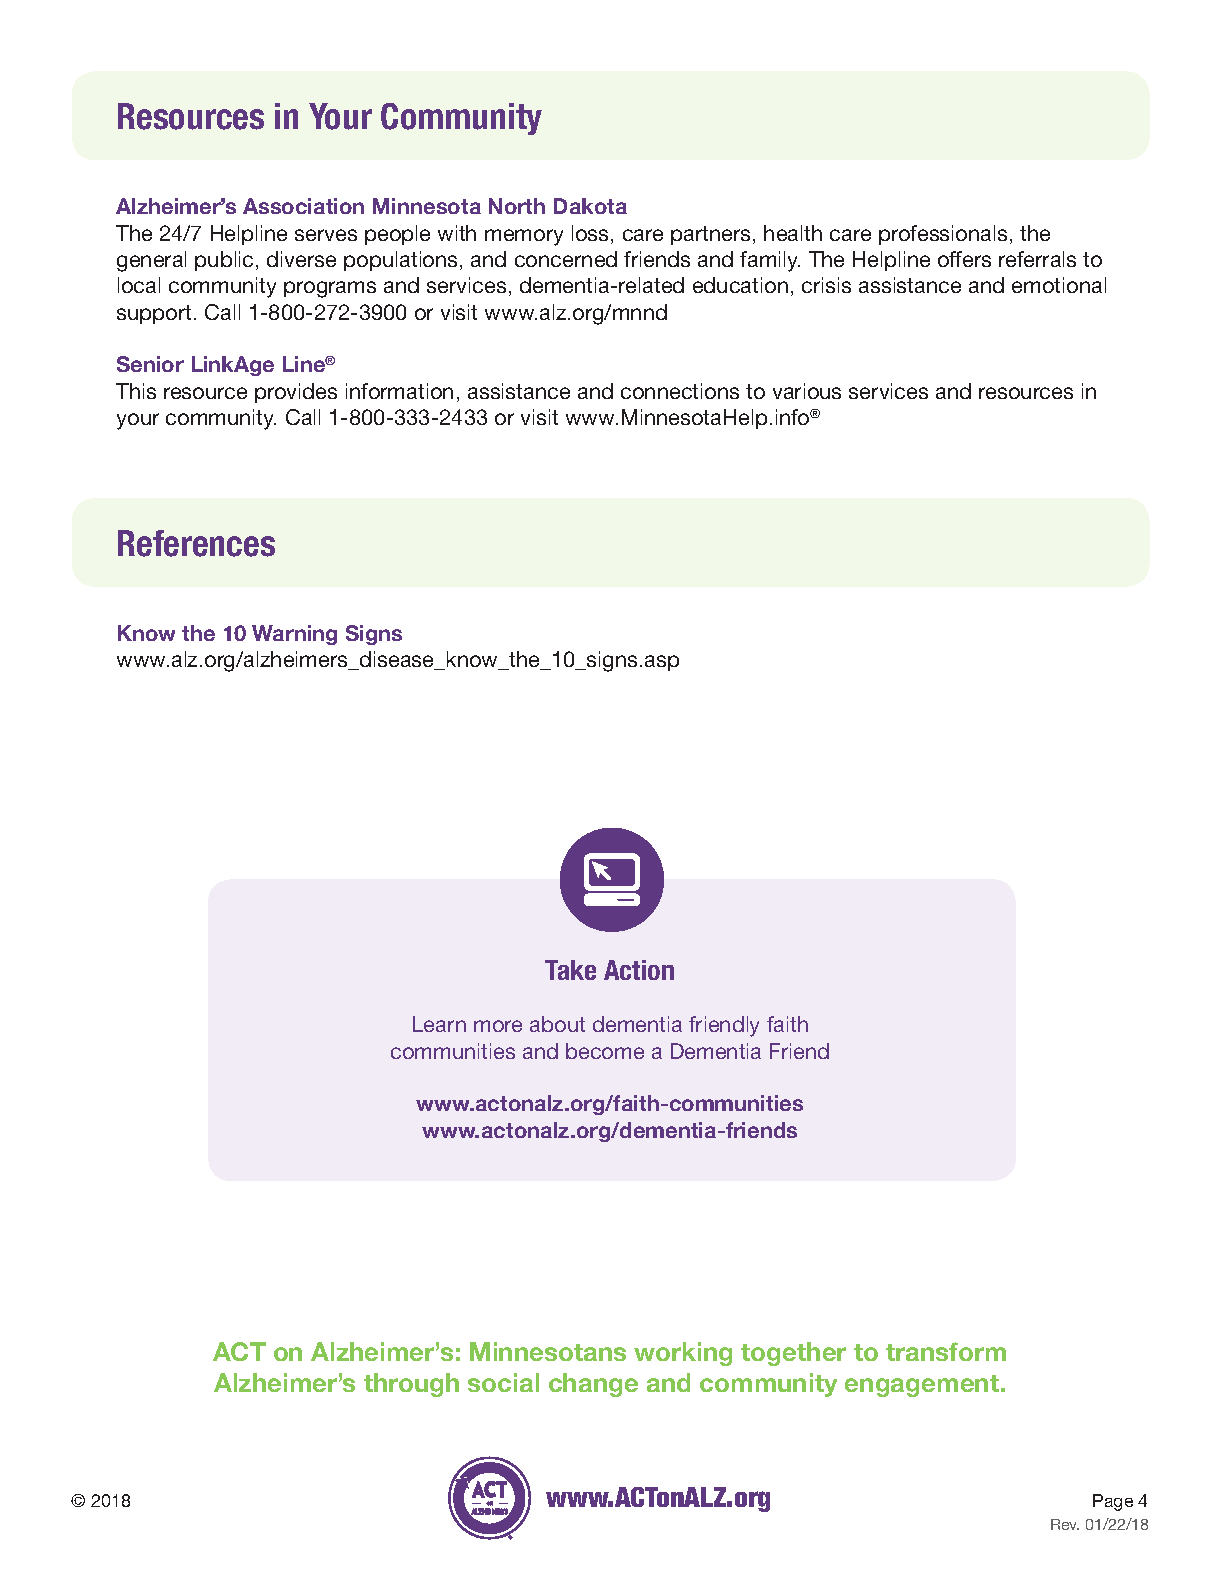  I want to click on through, so click(411, 1385).
